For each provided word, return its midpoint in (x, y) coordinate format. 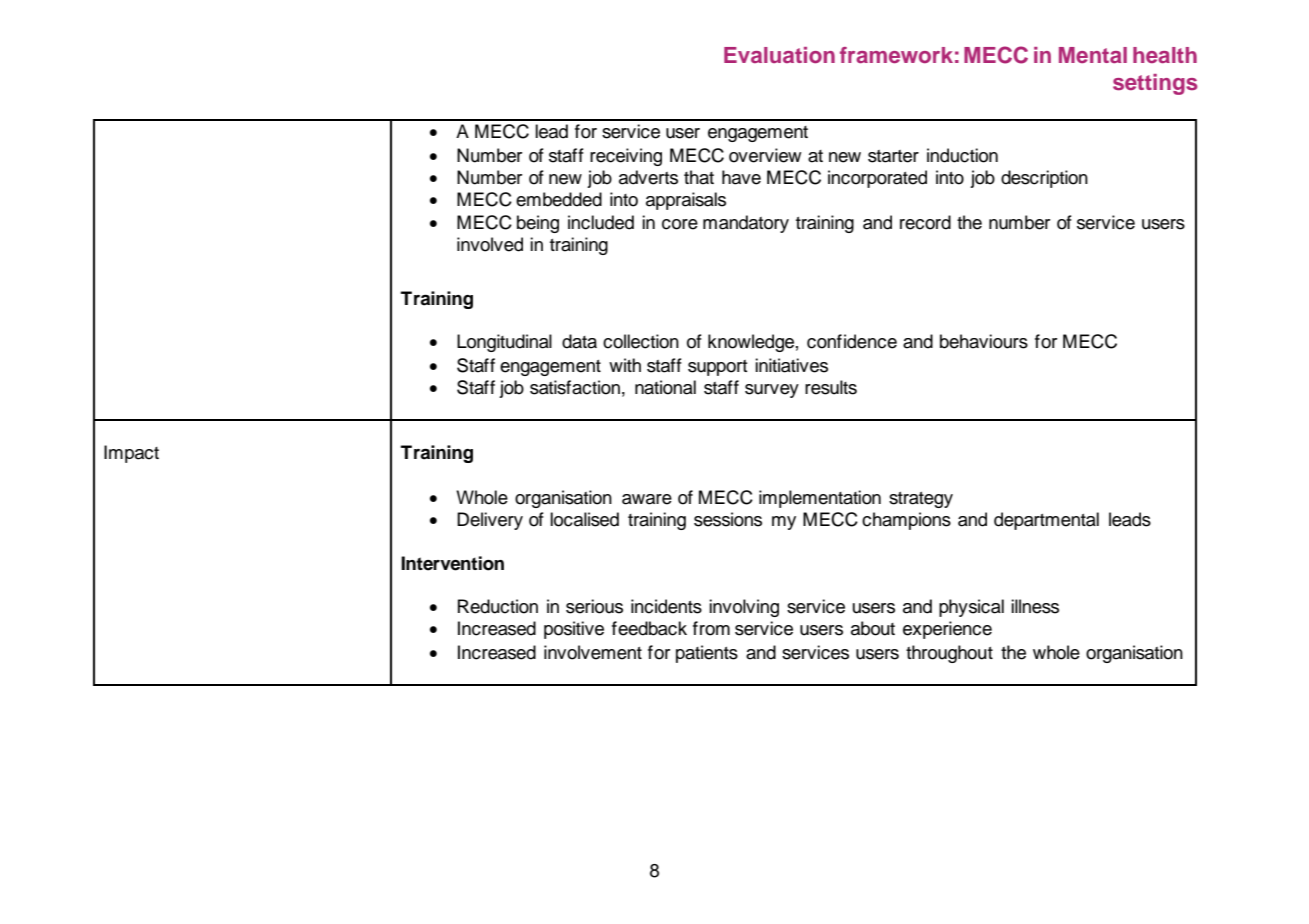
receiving (626, 157)
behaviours (984, 341)
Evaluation (779, 55)
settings (1155, 84)
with (625, 365)
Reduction (498, 606)
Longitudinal (504, 343)
